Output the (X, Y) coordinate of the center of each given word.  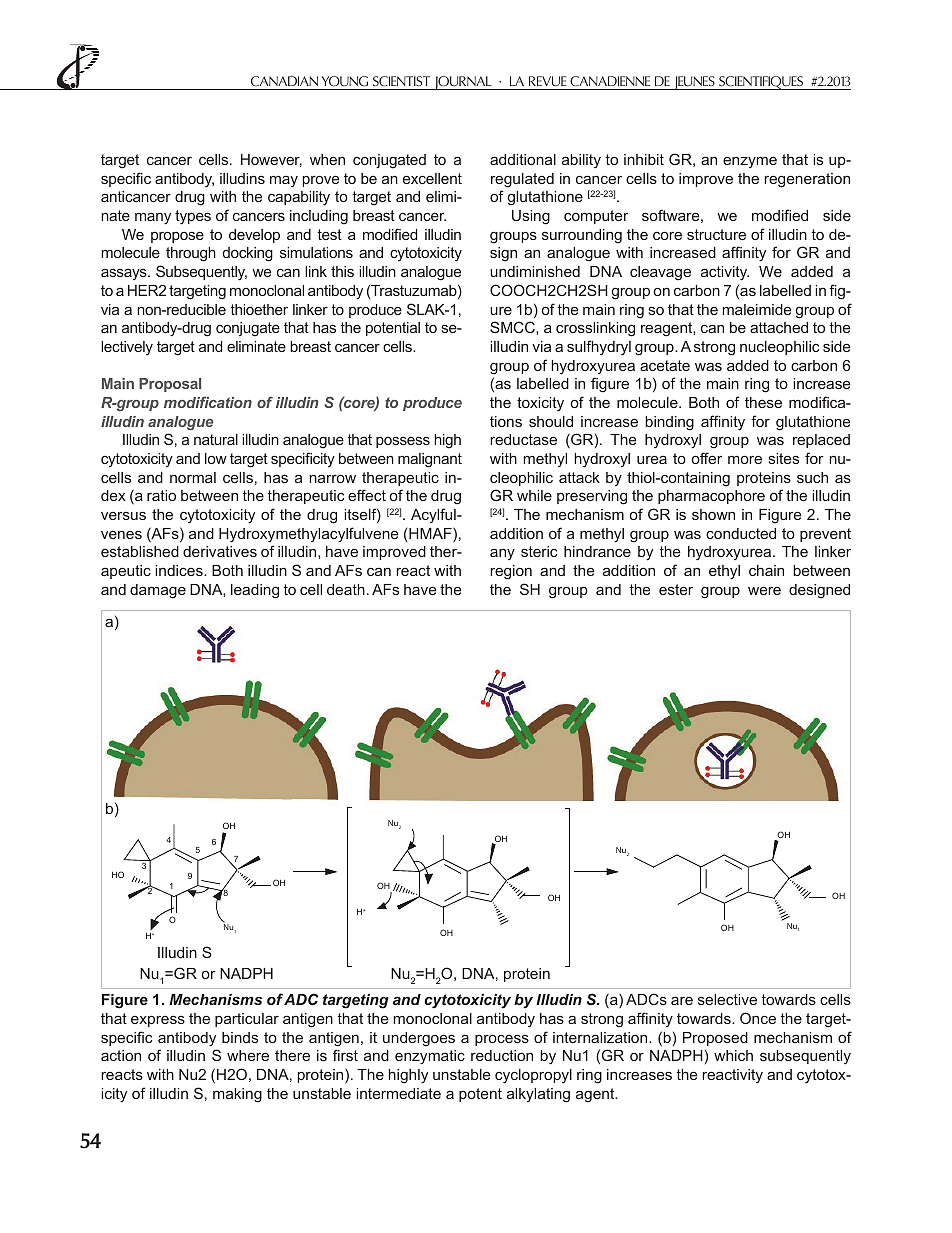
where (248, 1055)
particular (247, 1020)
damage (158, 591)
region (511, 572)
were (764, 590)
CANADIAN (284, 81)
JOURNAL (463, 83)
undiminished (535, 271)
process (502, 1040)
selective (727, 999)
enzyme (750, 162)
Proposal (170, 385)
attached (779, 327)
